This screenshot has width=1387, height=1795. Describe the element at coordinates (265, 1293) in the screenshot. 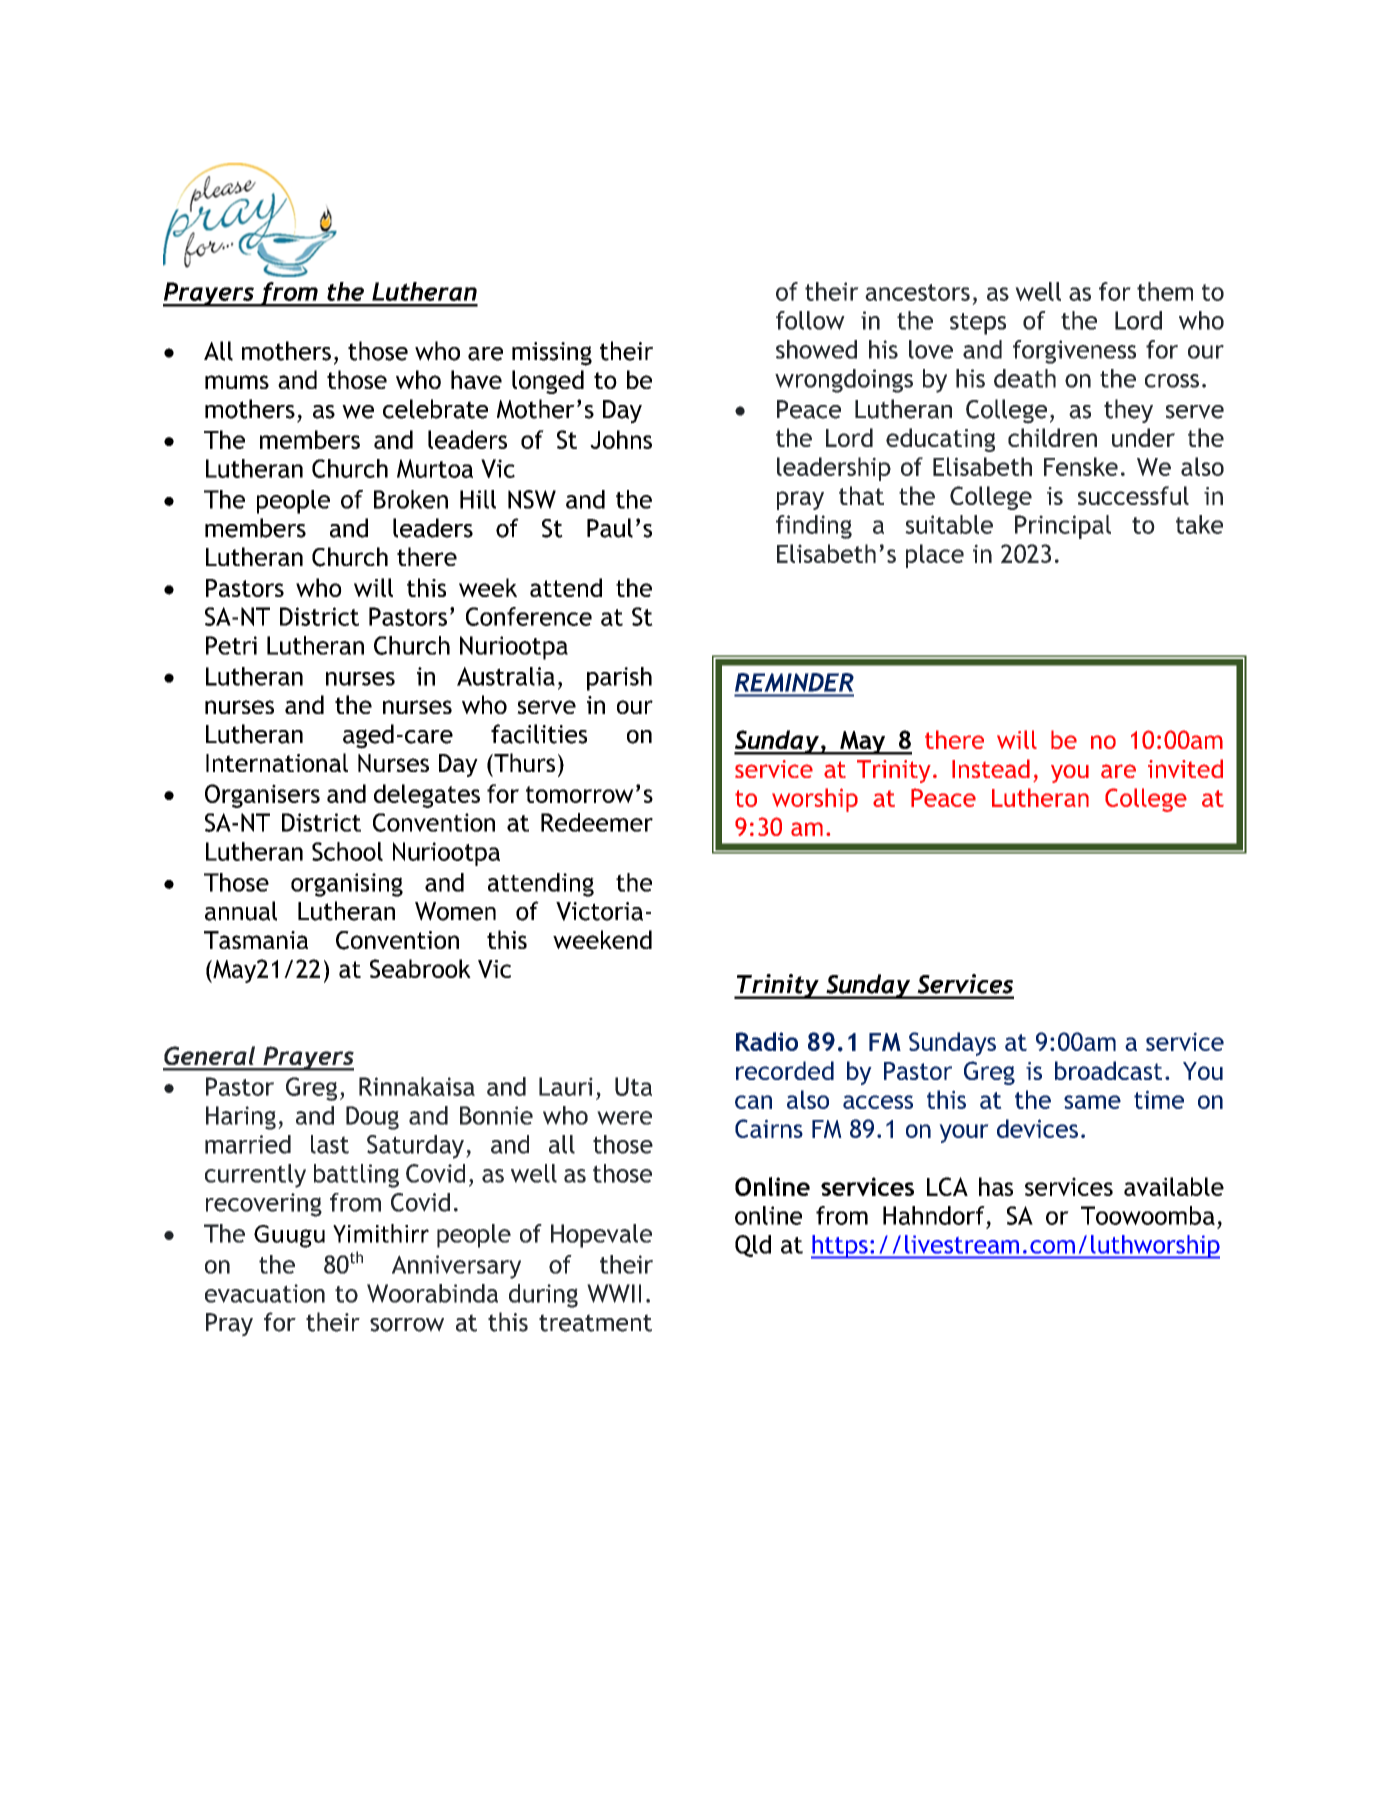

I see `evacuation` at that location.
